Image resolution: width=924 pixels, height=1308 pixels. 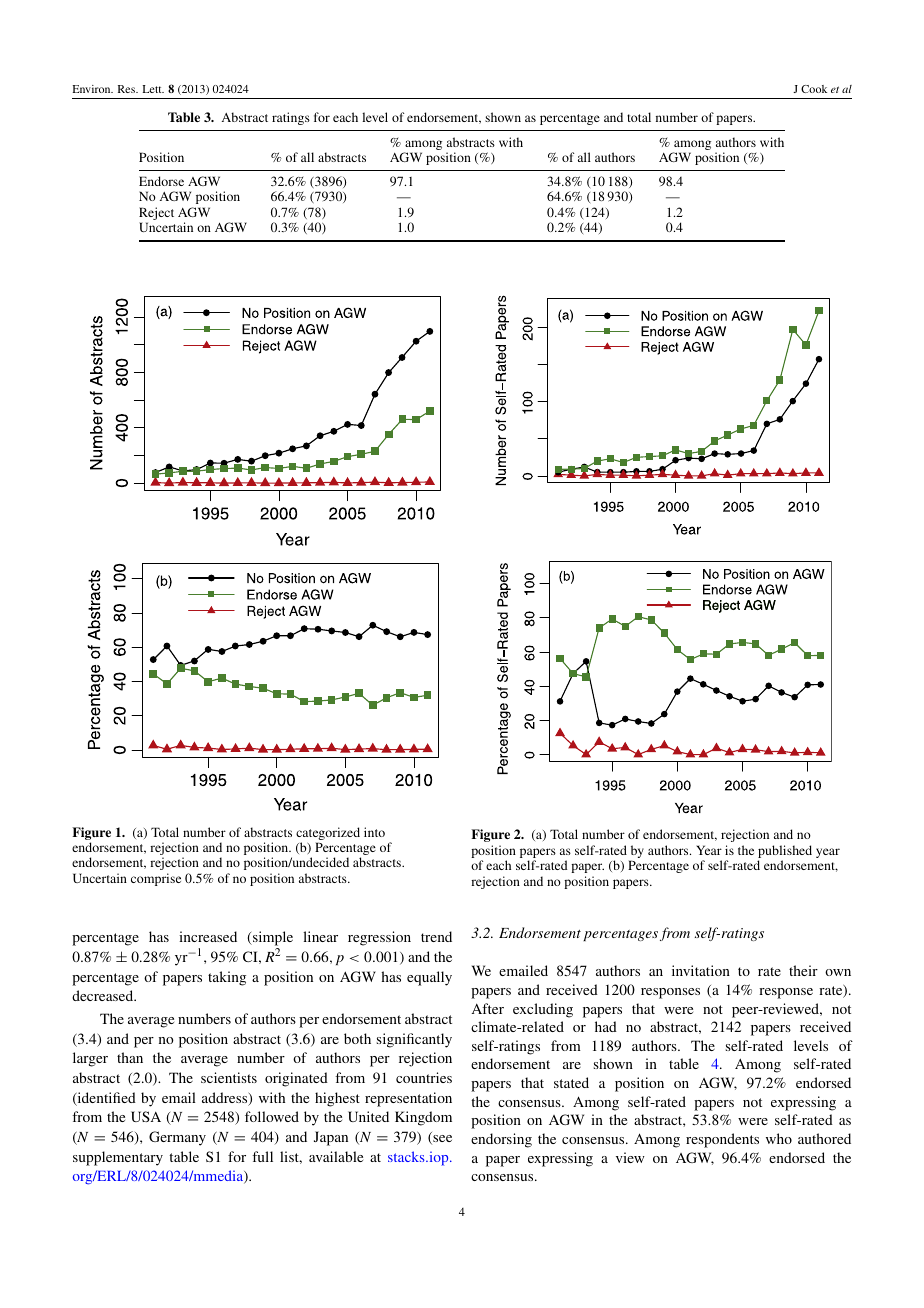 What do you see at coordinates (328, 833) in the document?
I see `categorized` at bounding box center [328, 833].
